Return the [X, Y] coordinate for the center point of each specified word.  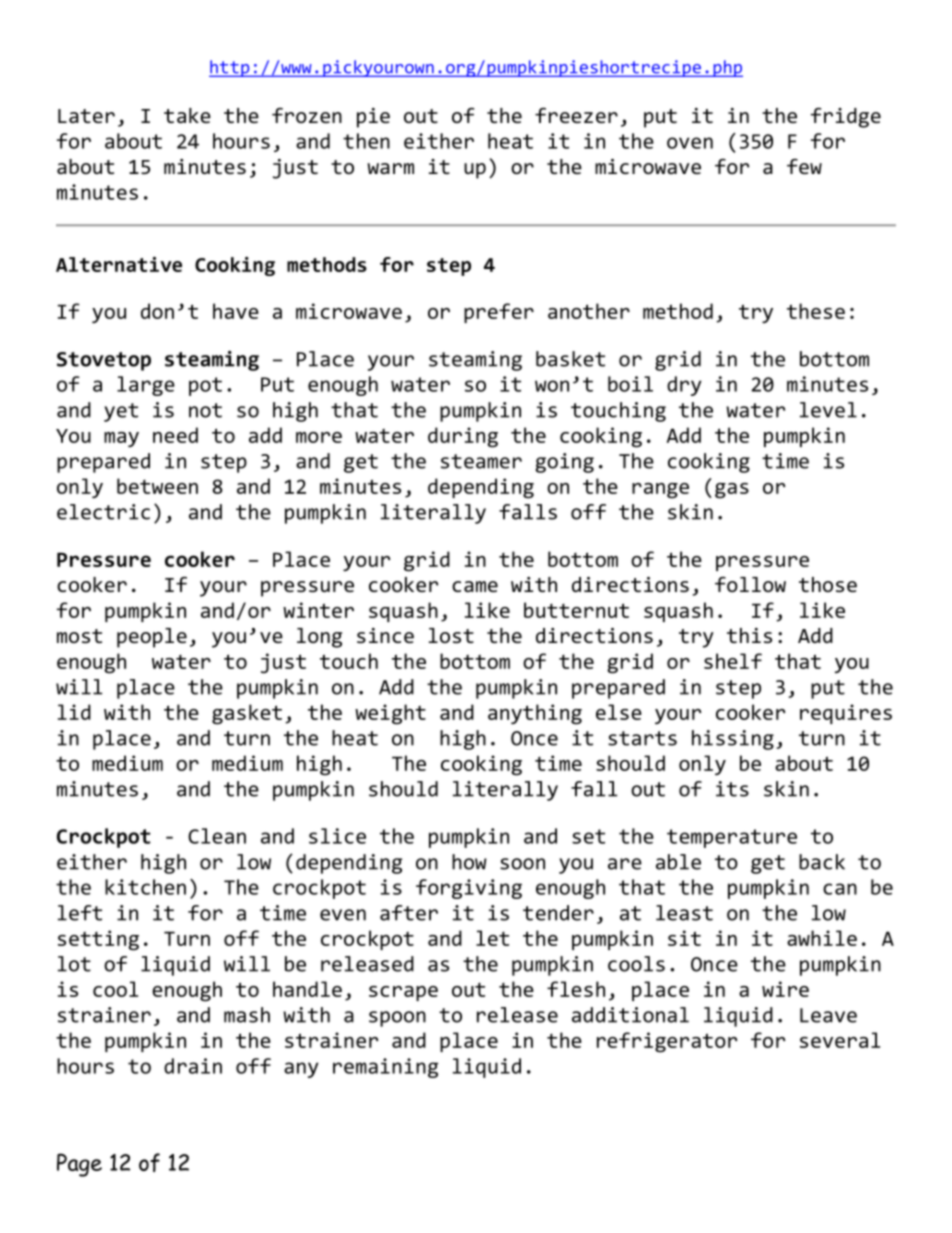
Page [79, 1165]
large [146, 386]
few [804, 166]
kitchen [145, 887]
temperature [732, 838]
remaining [385, 1068]
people [152, 638]
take [187, 115]
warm [390, 168]
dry [684, 386]
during [463, 437]
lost [451, 635]
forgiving [469, 889]
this [749, 635]
